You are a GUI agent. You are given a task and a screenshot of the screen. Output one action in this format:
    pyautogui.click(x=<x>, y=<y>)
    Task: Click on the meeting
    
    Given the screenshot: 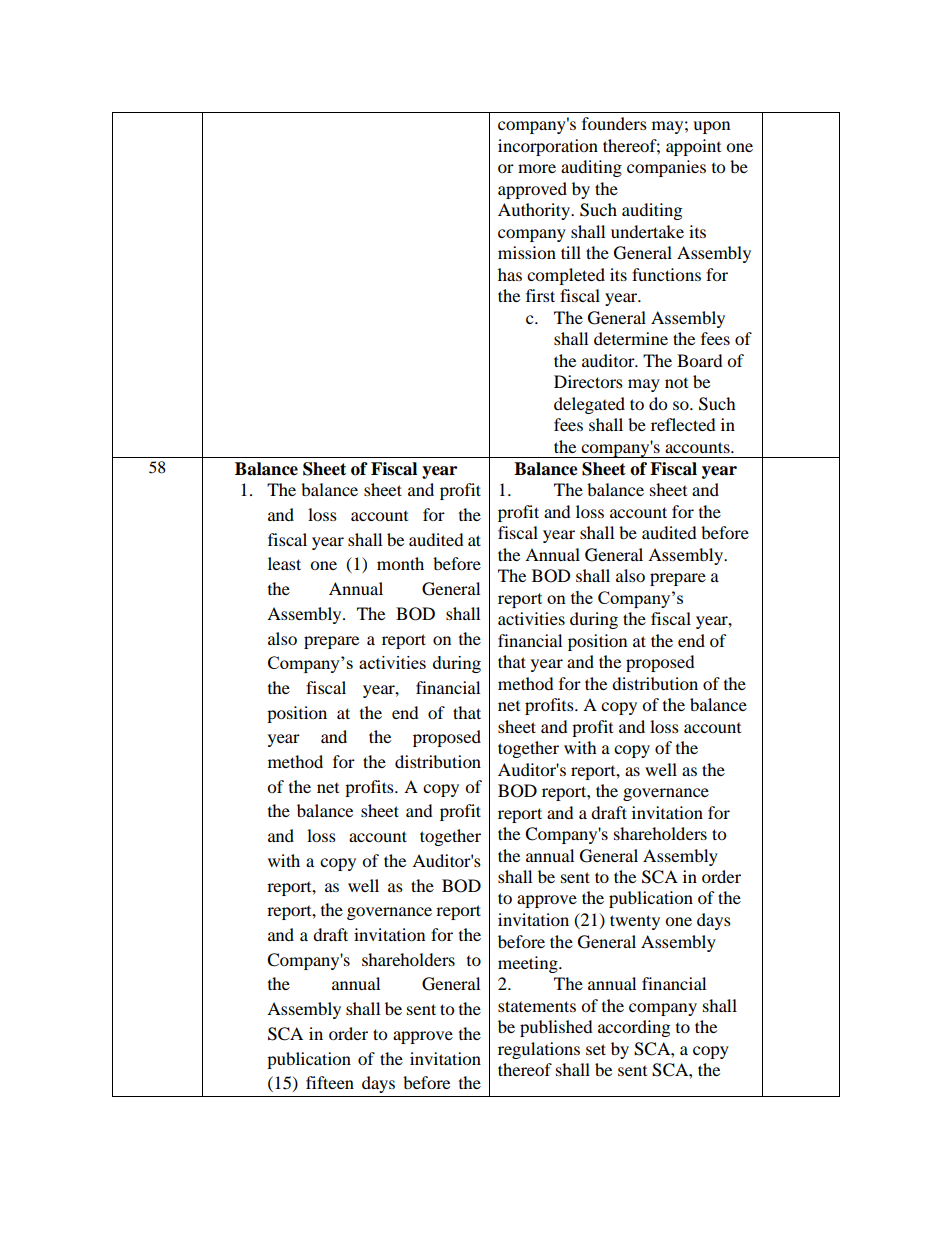 What is the action you would take?
    pyautogui.click(x=529, y=964)
